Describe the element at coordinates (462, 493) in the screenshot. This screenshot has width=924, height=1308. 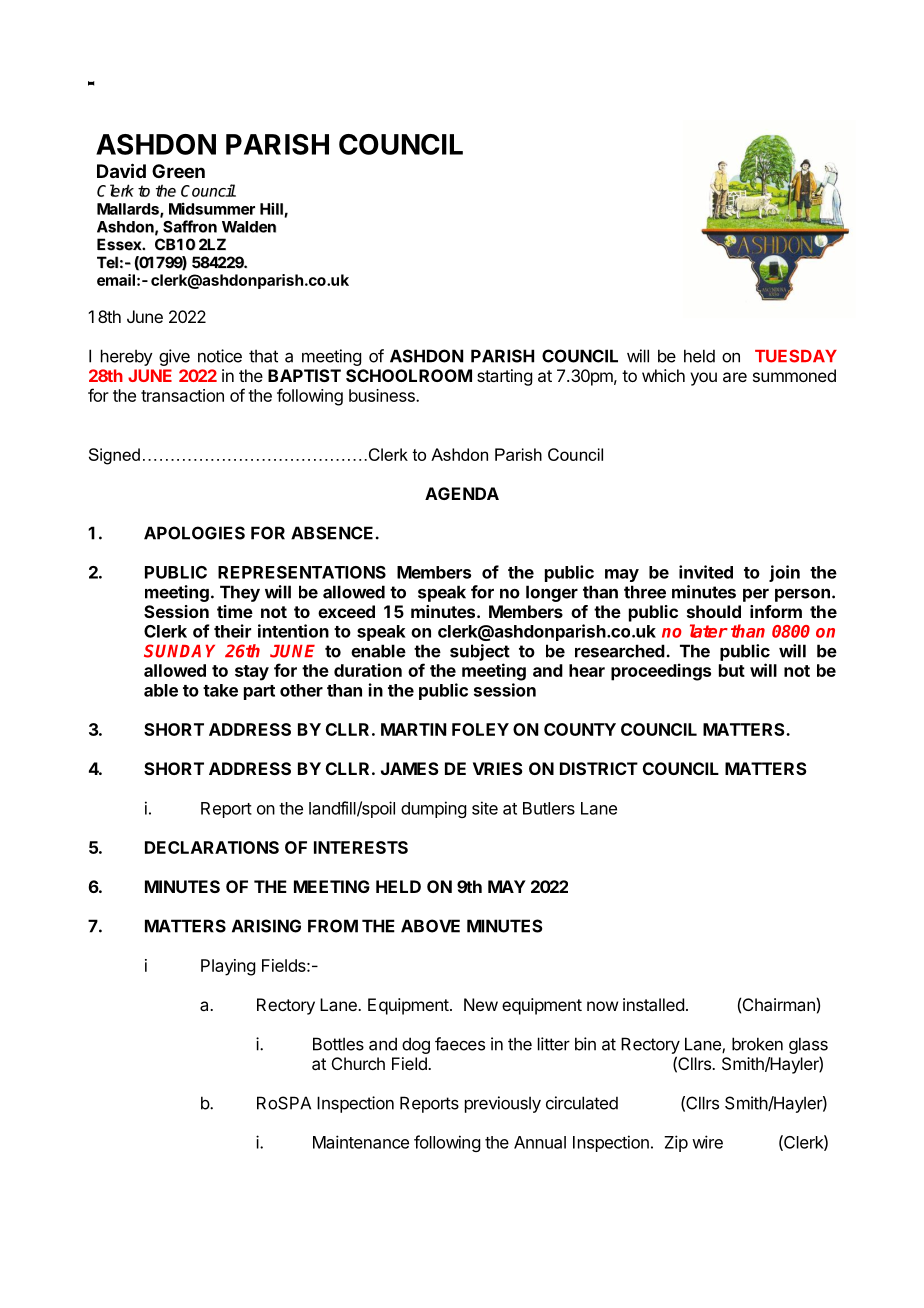
I see `AGENDA` at that location.
